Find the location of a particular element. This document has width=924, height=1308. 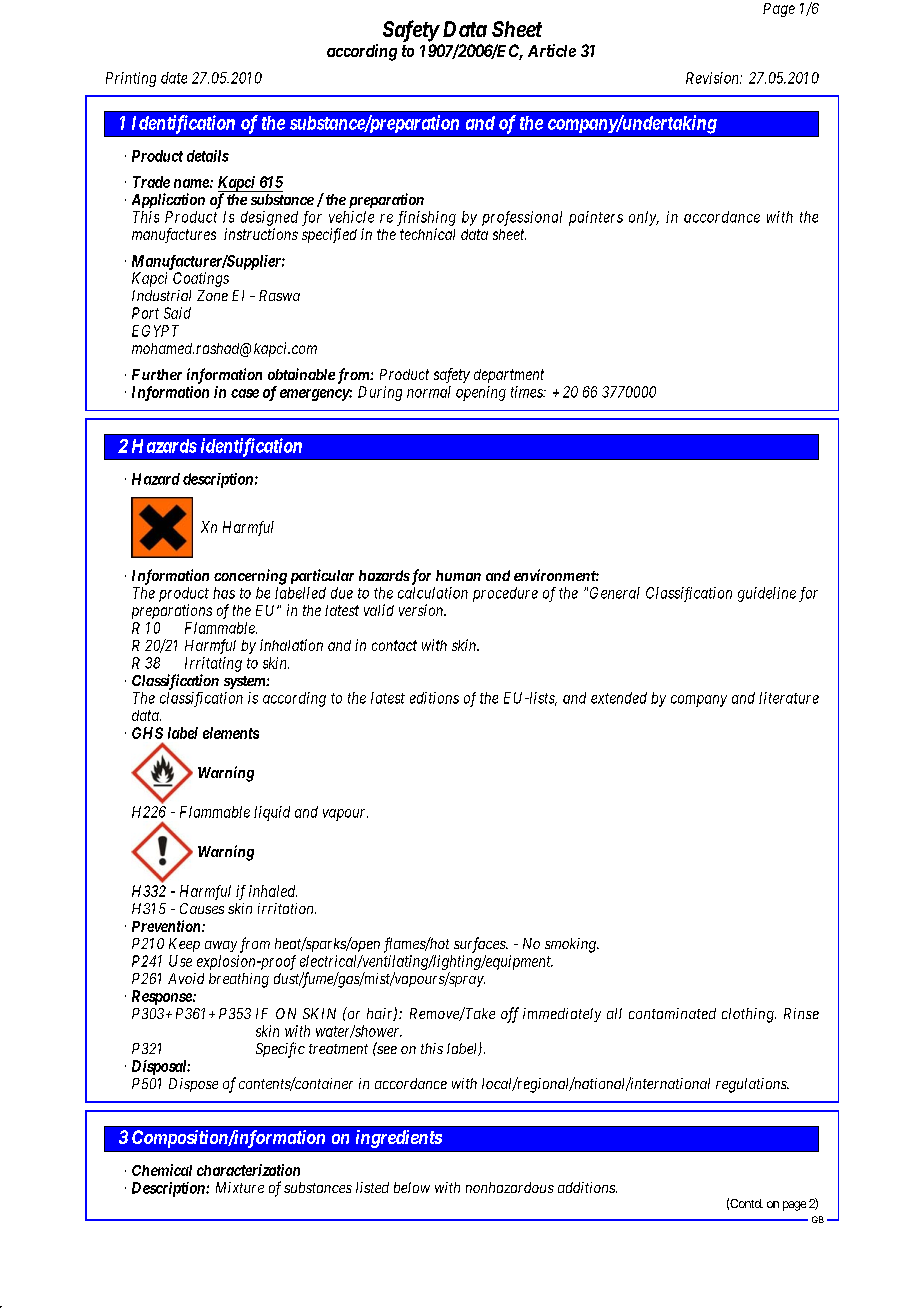

date is located at coordinates (174, 78).
